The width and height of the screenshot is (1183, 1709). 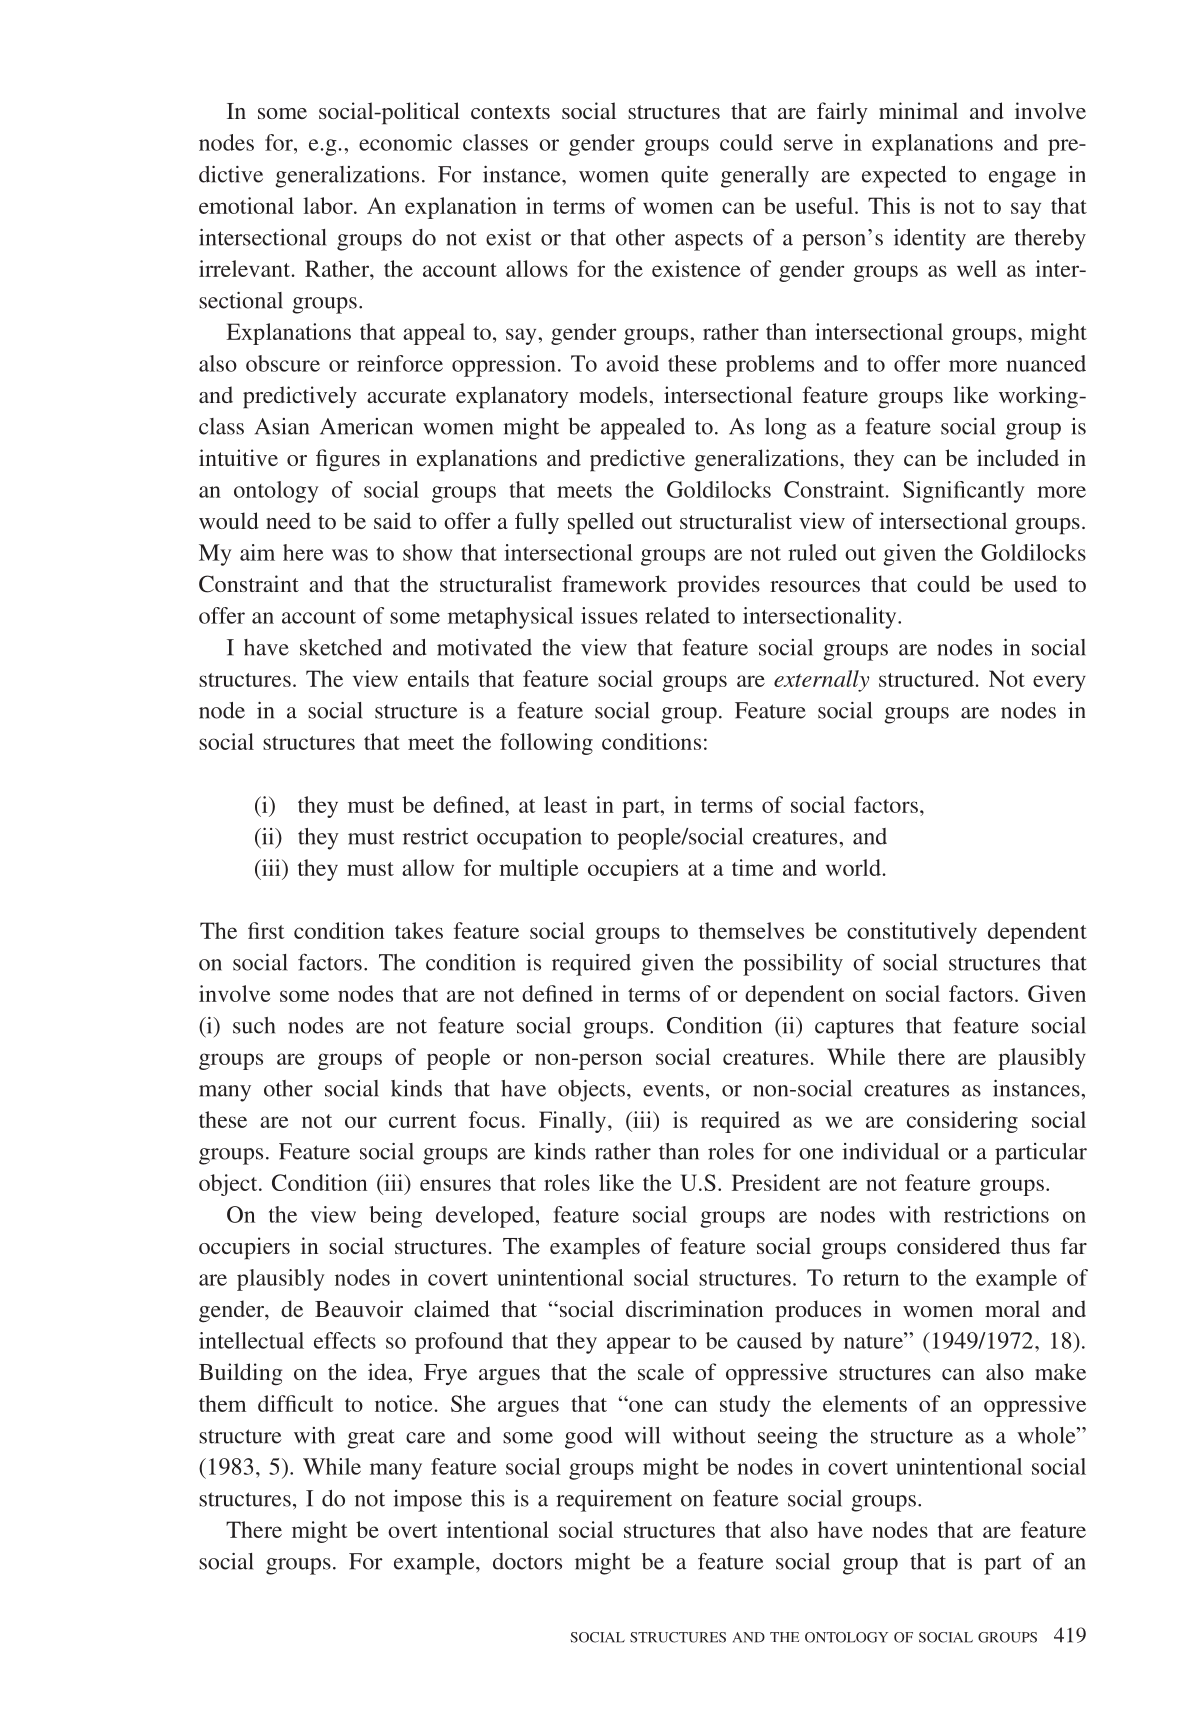 What do you see at coordinates (673, 1090) in the screenshot?
I see `events` at bounding box center [673, 1090].
